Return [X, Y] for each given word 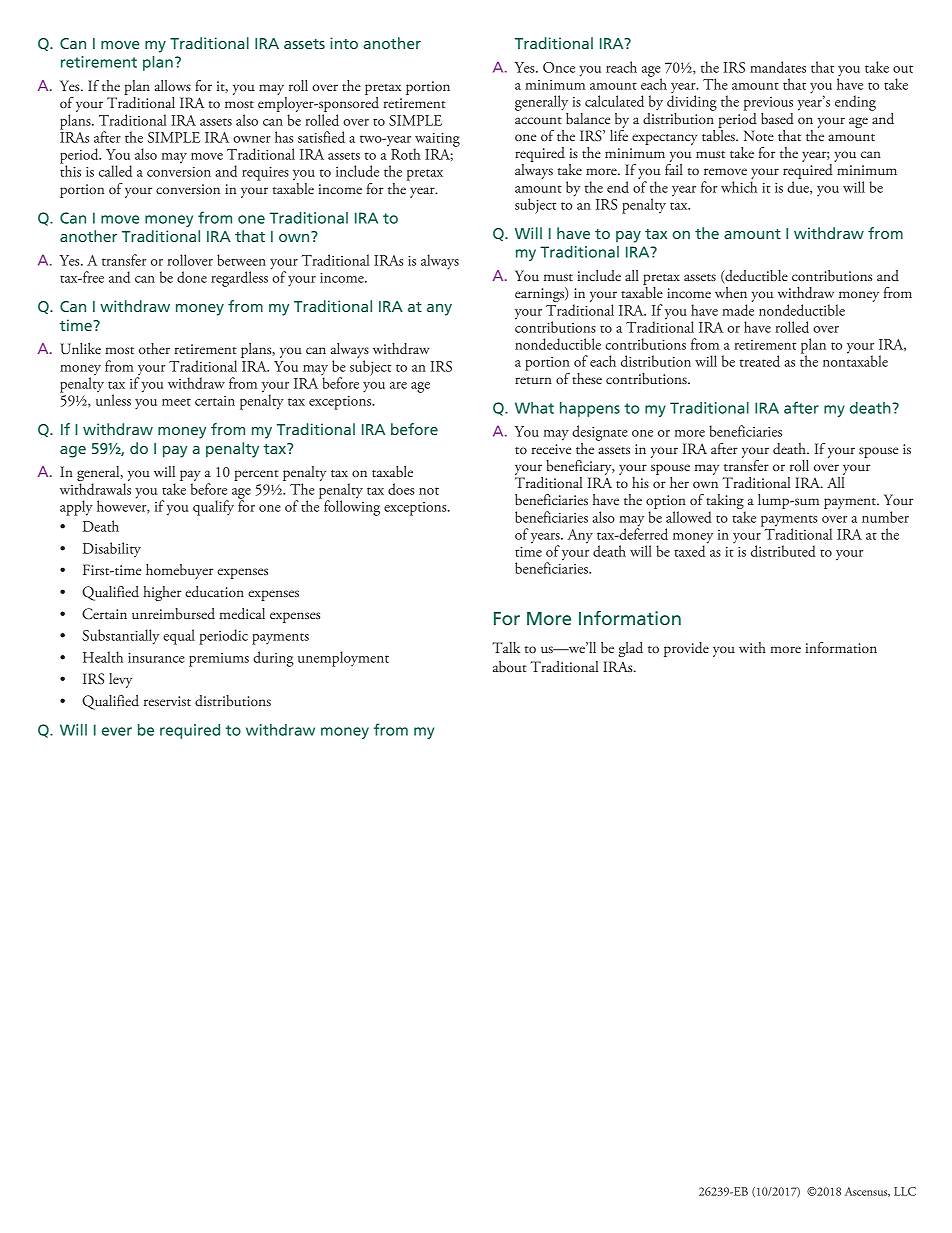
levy [120, 680]
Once [559, 67]
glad [631, 649]
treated [760, 361]
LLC [905, 1191]
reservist [167, 701]
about [510, 666]
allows [172, 85]
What [534, 408]
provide [686, 649]
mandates [778, 67]
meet [176, 402]
